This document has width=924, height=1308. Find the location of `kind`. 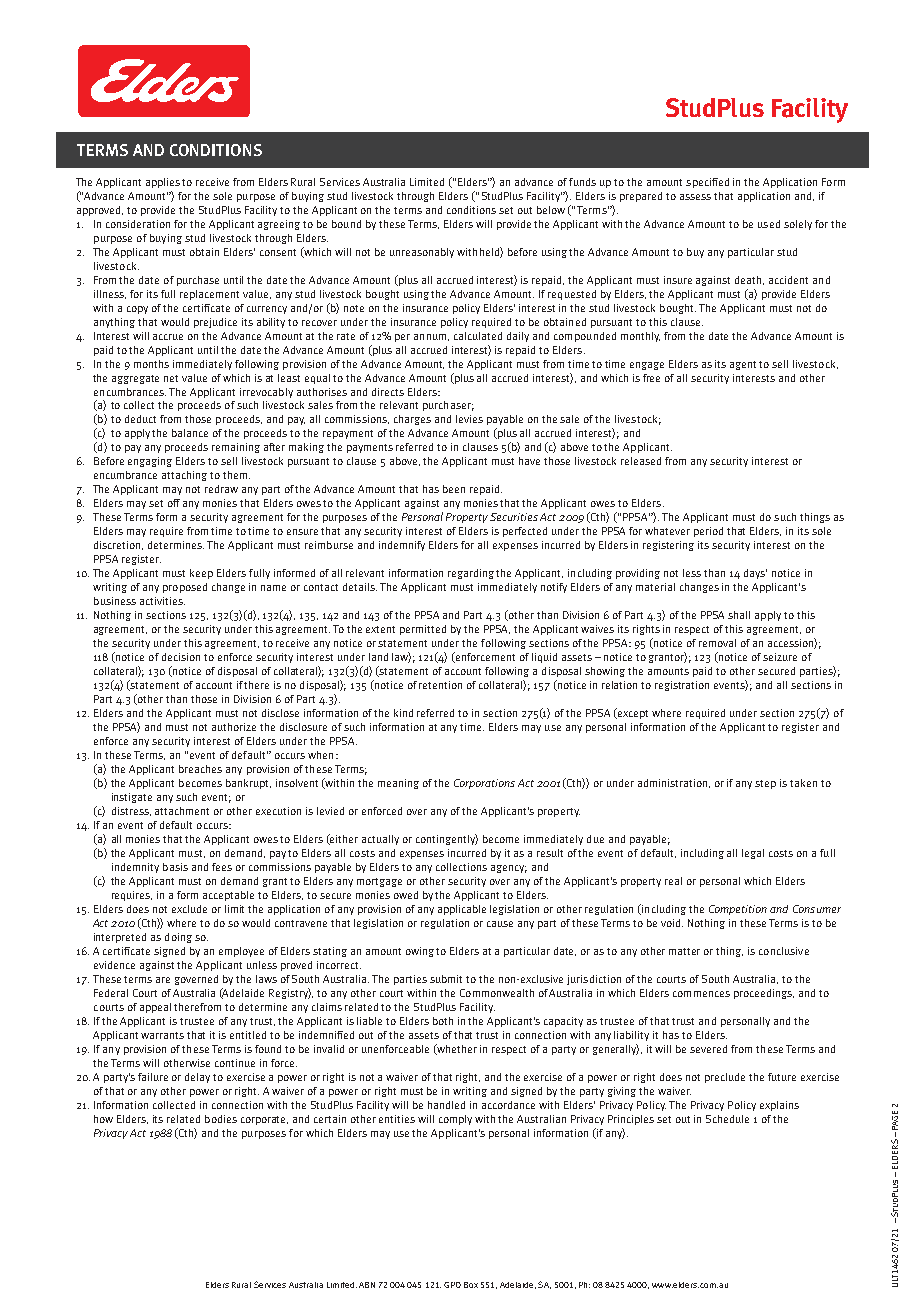

kind is located at coordinates (403, 713).
